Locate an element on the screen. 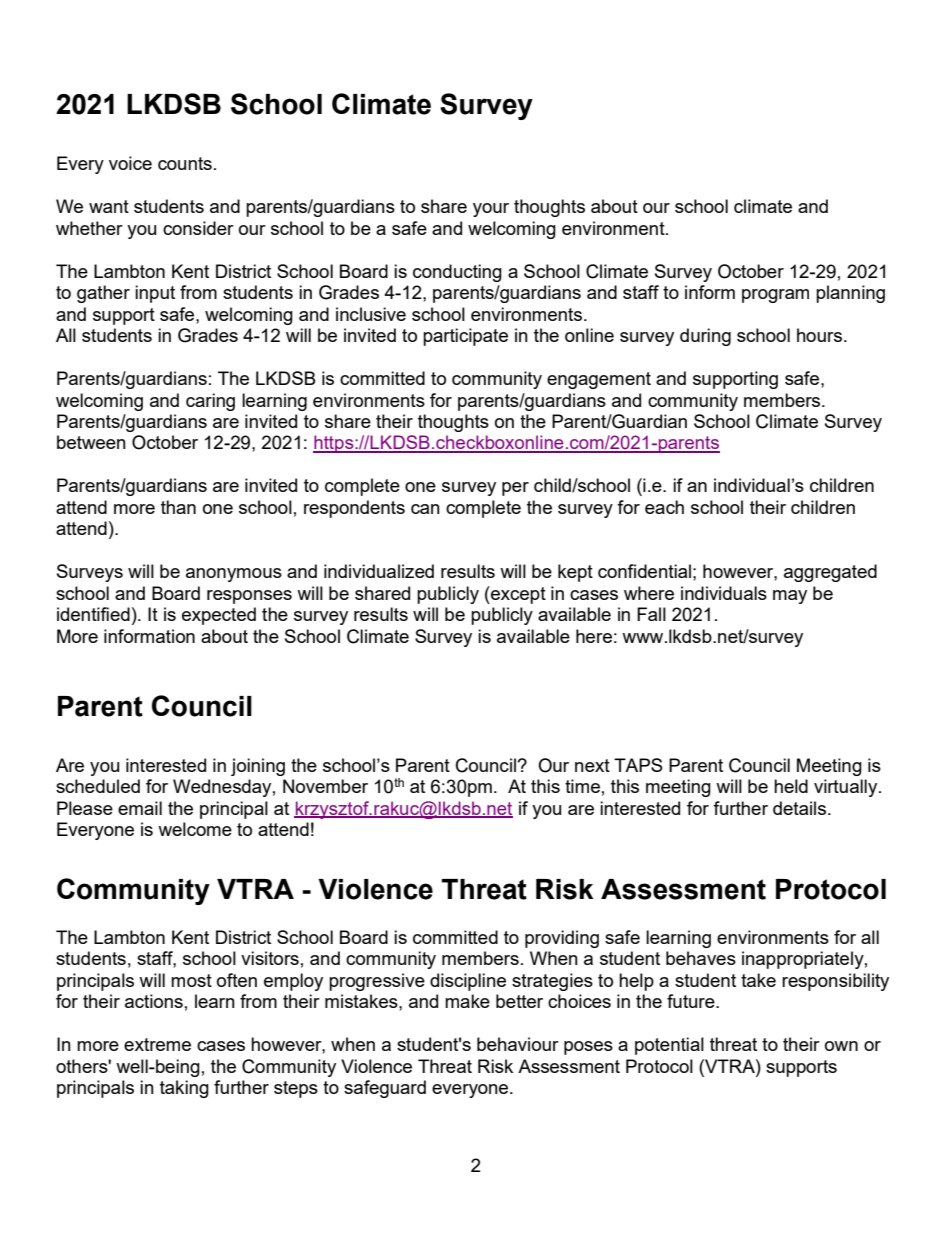  details is located at coordinates (799, 808).
